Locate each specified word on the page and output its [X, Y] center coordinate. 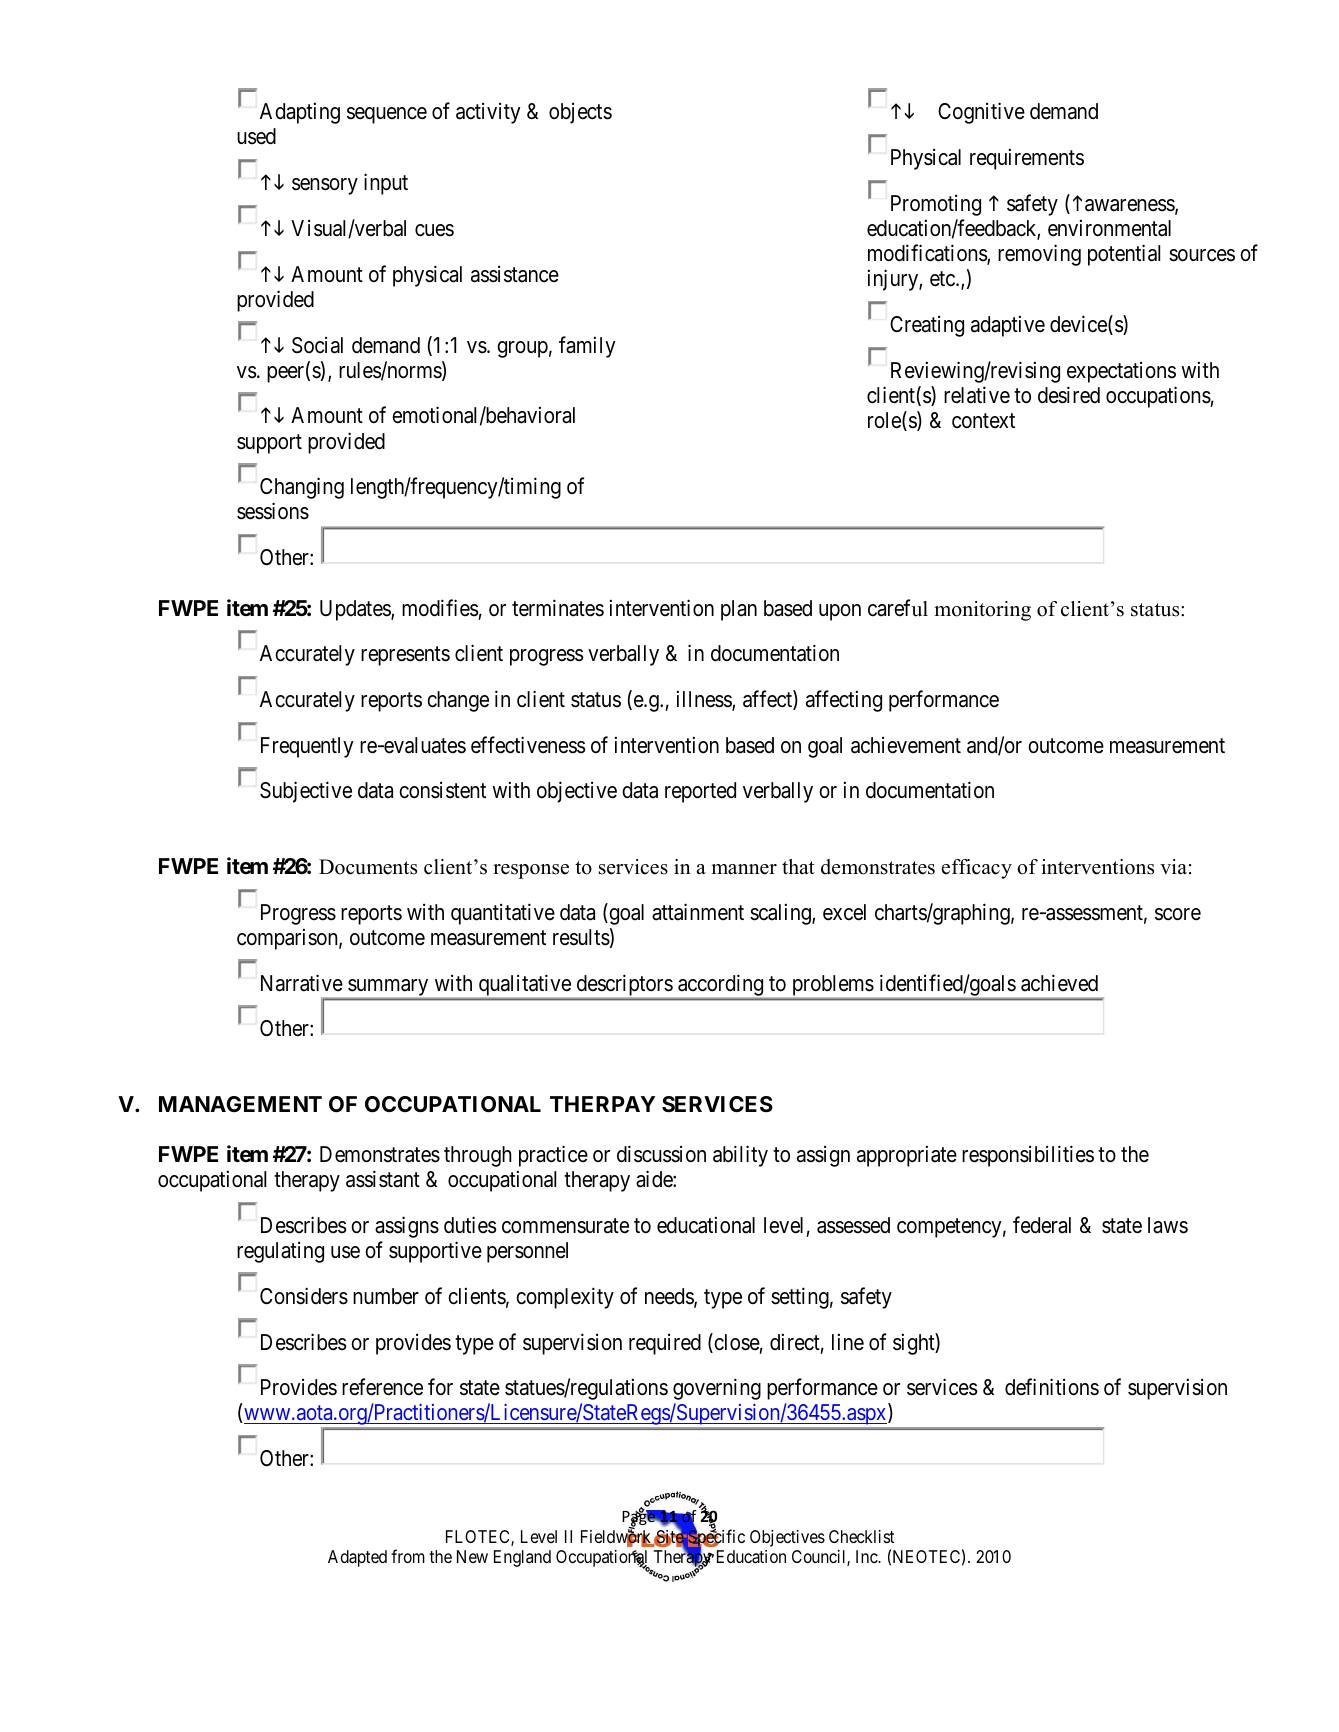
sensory [325, 186]
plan [739, 610]
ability [740, 1156]
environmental [1109, 228]
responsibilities [1028, 1156]
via [1173, 866]
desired [1069, 395]
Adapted [357, 1558]
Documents [368, 867]
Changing [302, 488]
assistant [383, 1179]
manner [744, 869]
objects [580, 113]
